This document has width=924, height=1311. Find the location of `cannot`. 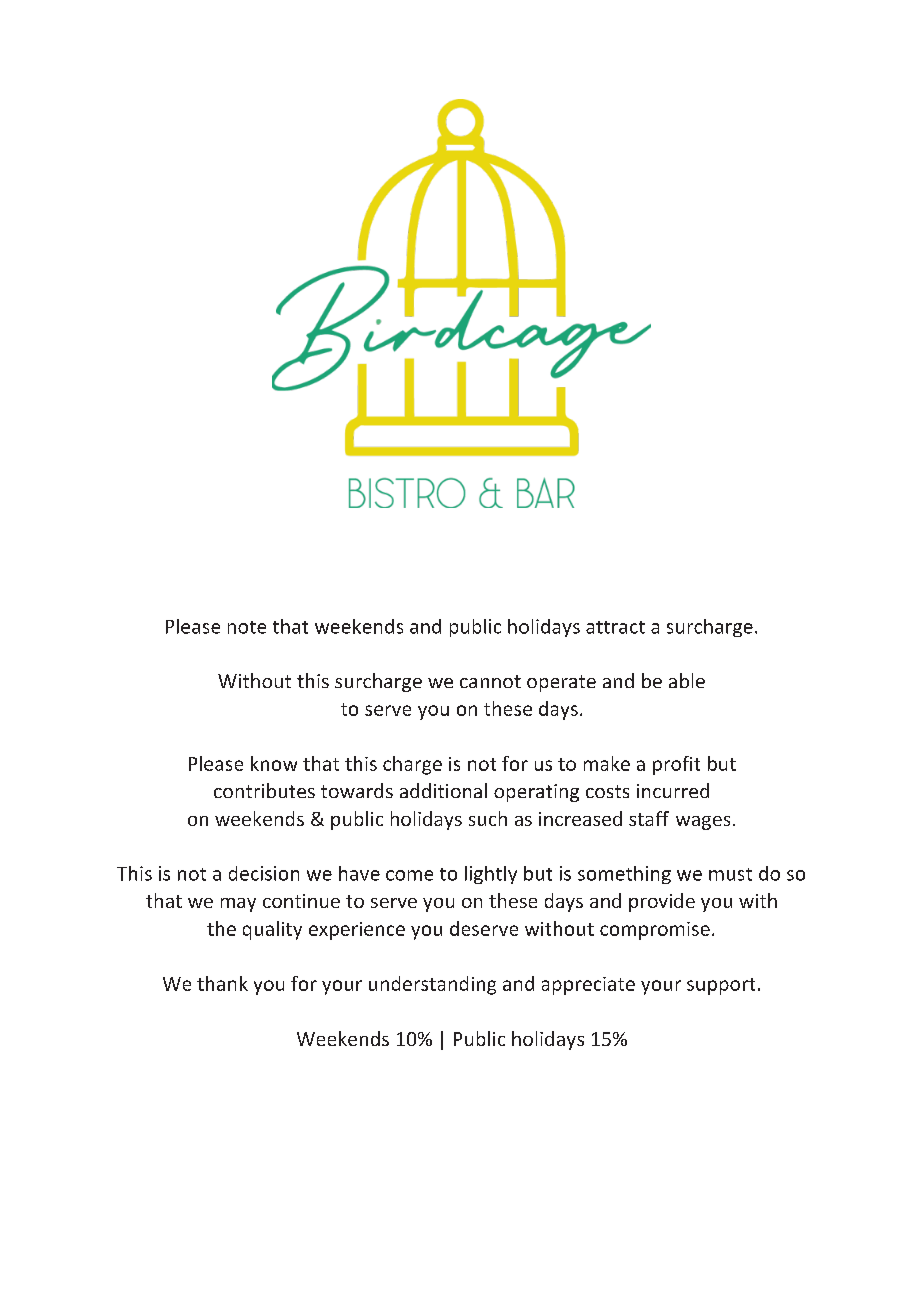

cannot is located at coordinates (490, 681).
